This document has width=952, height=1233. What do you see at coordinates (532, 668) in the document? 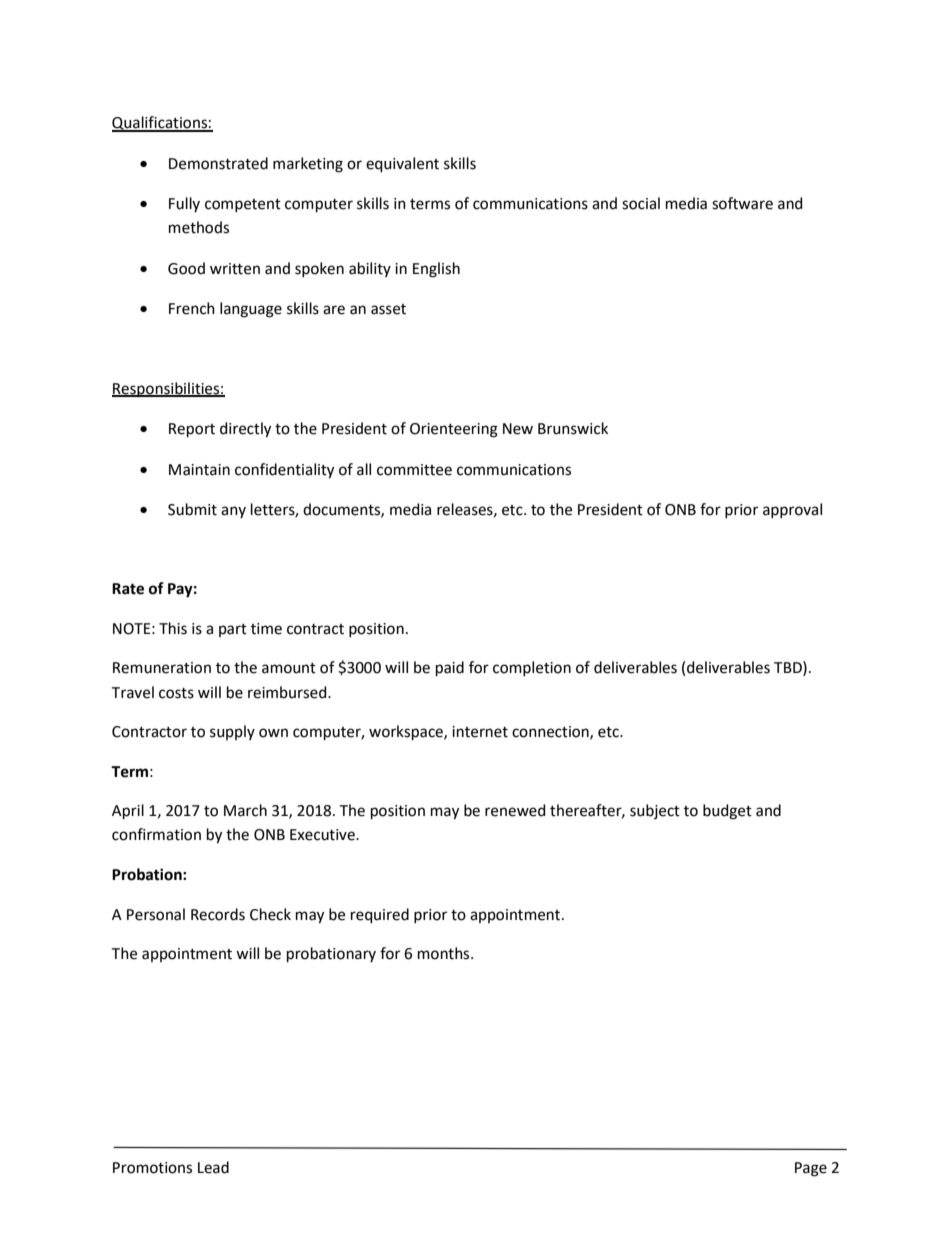
I see `completion` at bounding box center [532, 668].
